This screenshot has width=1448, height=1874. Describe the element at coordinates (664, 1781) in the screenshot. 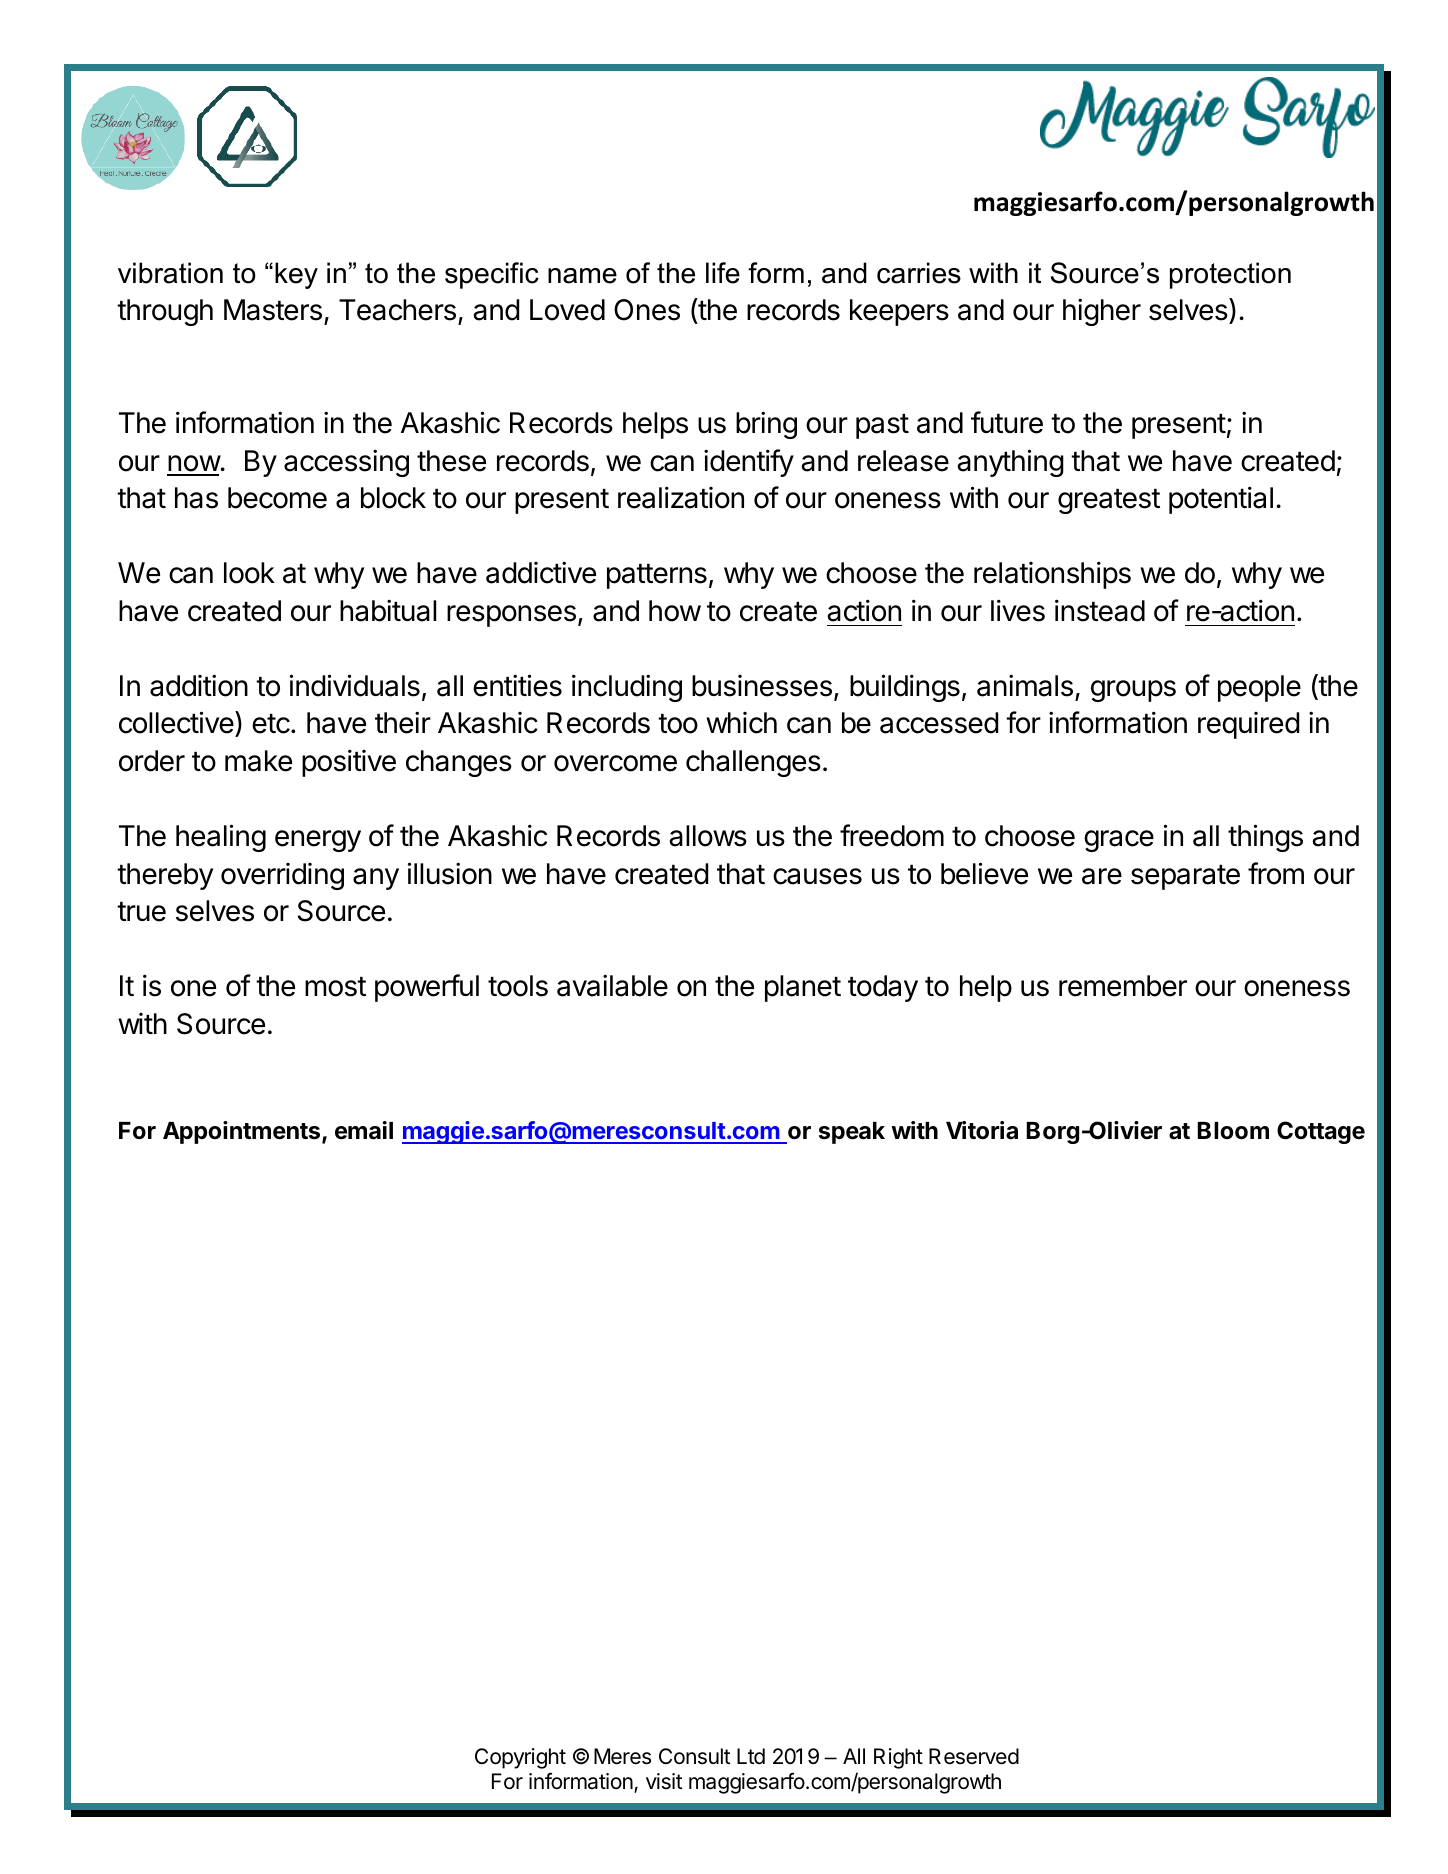

I see `visit` at that location.
